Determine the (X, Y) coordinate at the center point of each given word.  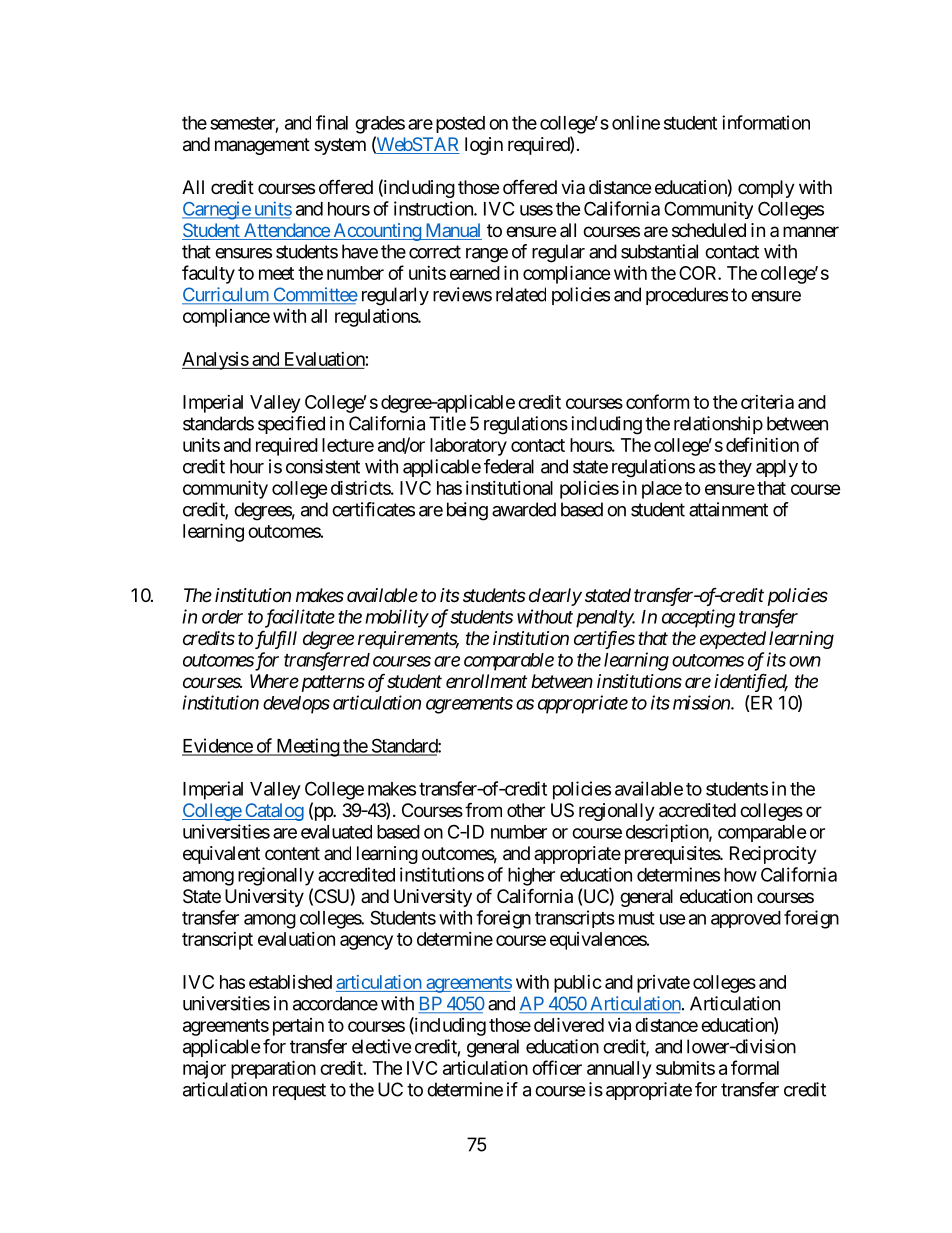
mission (702, 702)
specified (291, 425)
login (484, 146)
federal (509, 466)
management (262, 146)
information (766, 122)
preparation (273, 1069)
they (735, 468)
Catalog (273, 812)
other (526, 810)
